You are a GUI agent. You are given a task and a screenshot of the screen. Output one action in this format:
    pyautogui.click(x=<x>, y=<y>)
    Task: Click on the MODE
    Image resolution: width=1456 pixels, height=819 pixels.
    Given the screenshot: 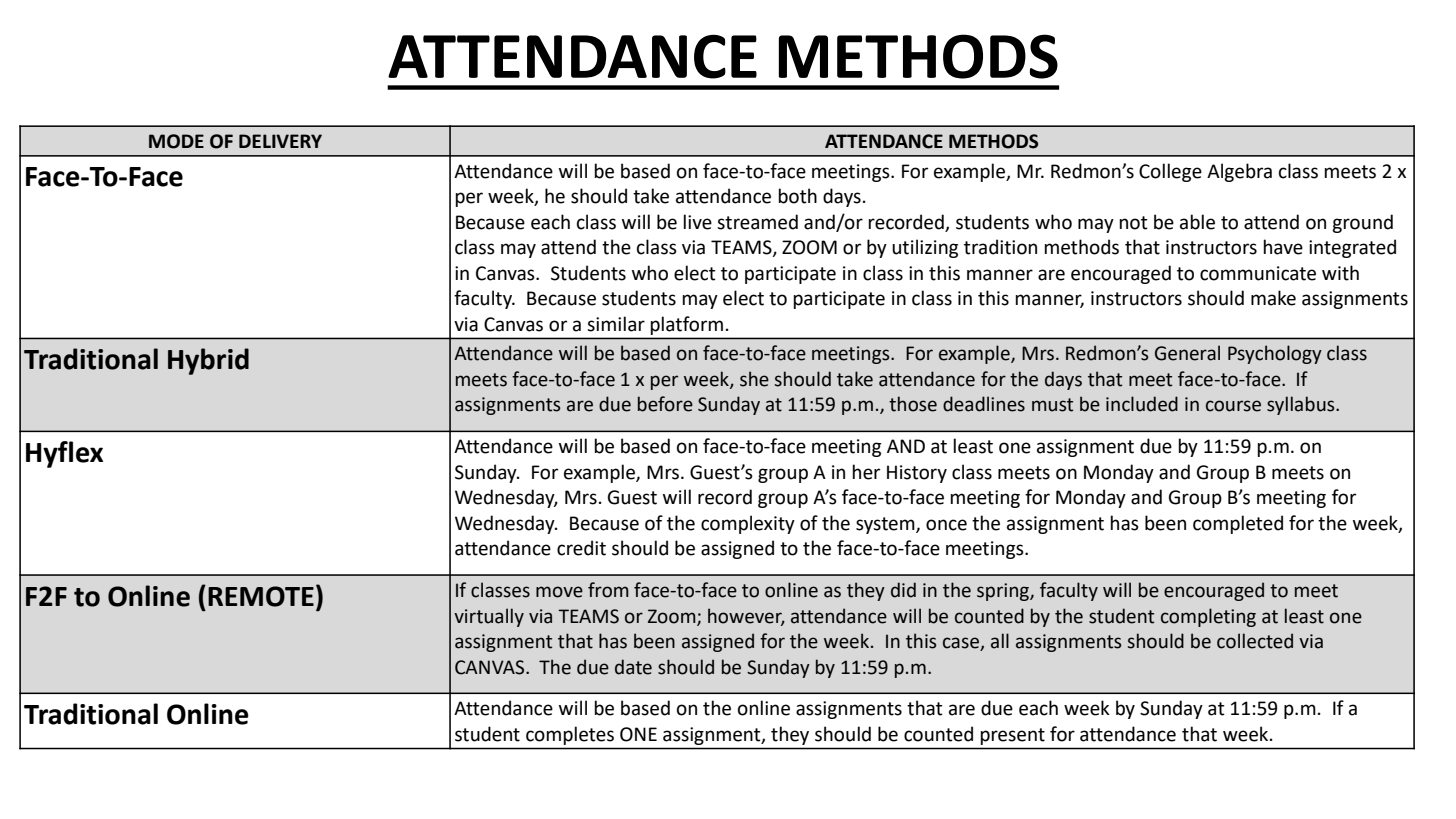 What is the action you would take?
    pyautogui.click(x=176, y=141)
